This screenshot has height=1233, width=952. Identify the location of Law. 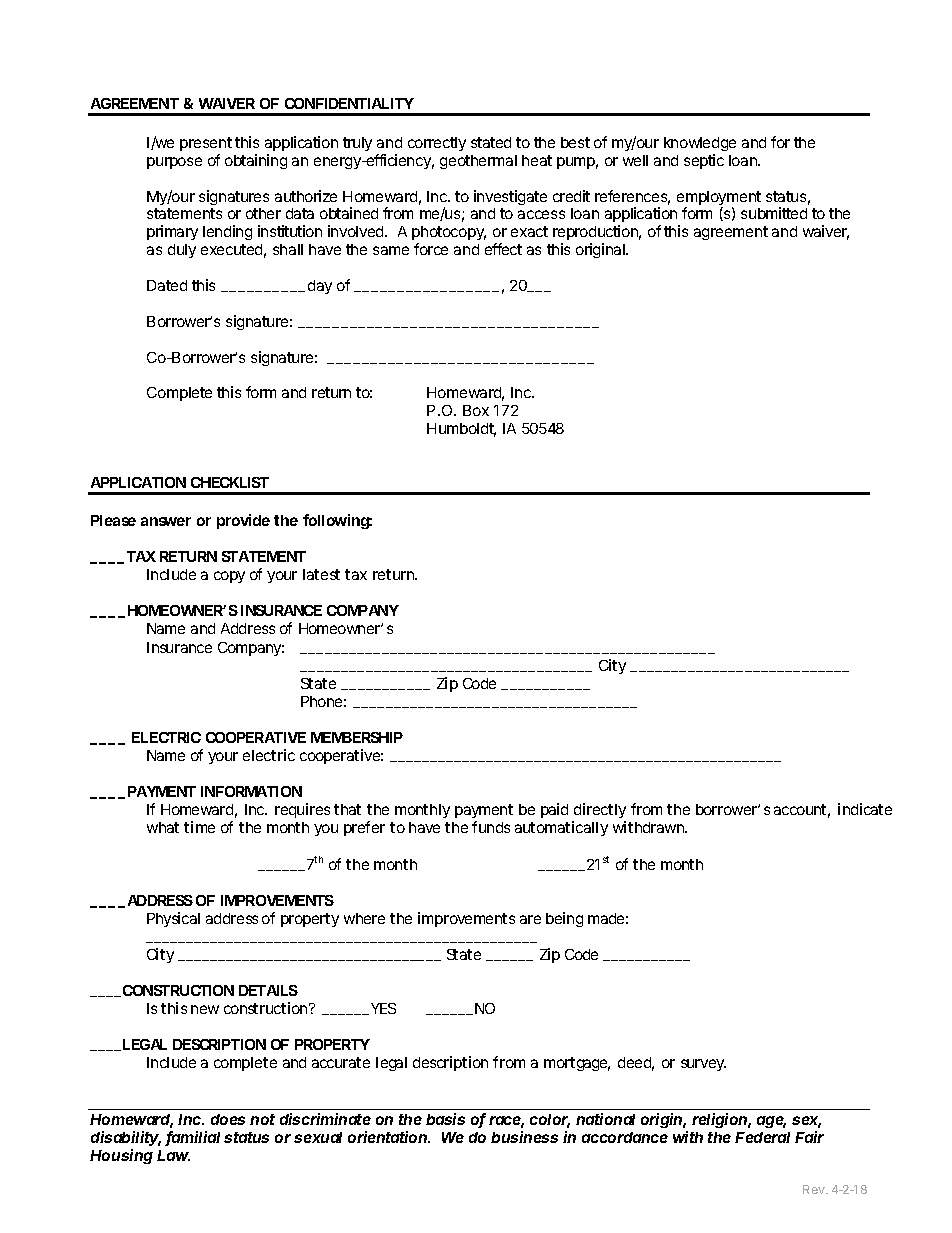
(173, 1155).
